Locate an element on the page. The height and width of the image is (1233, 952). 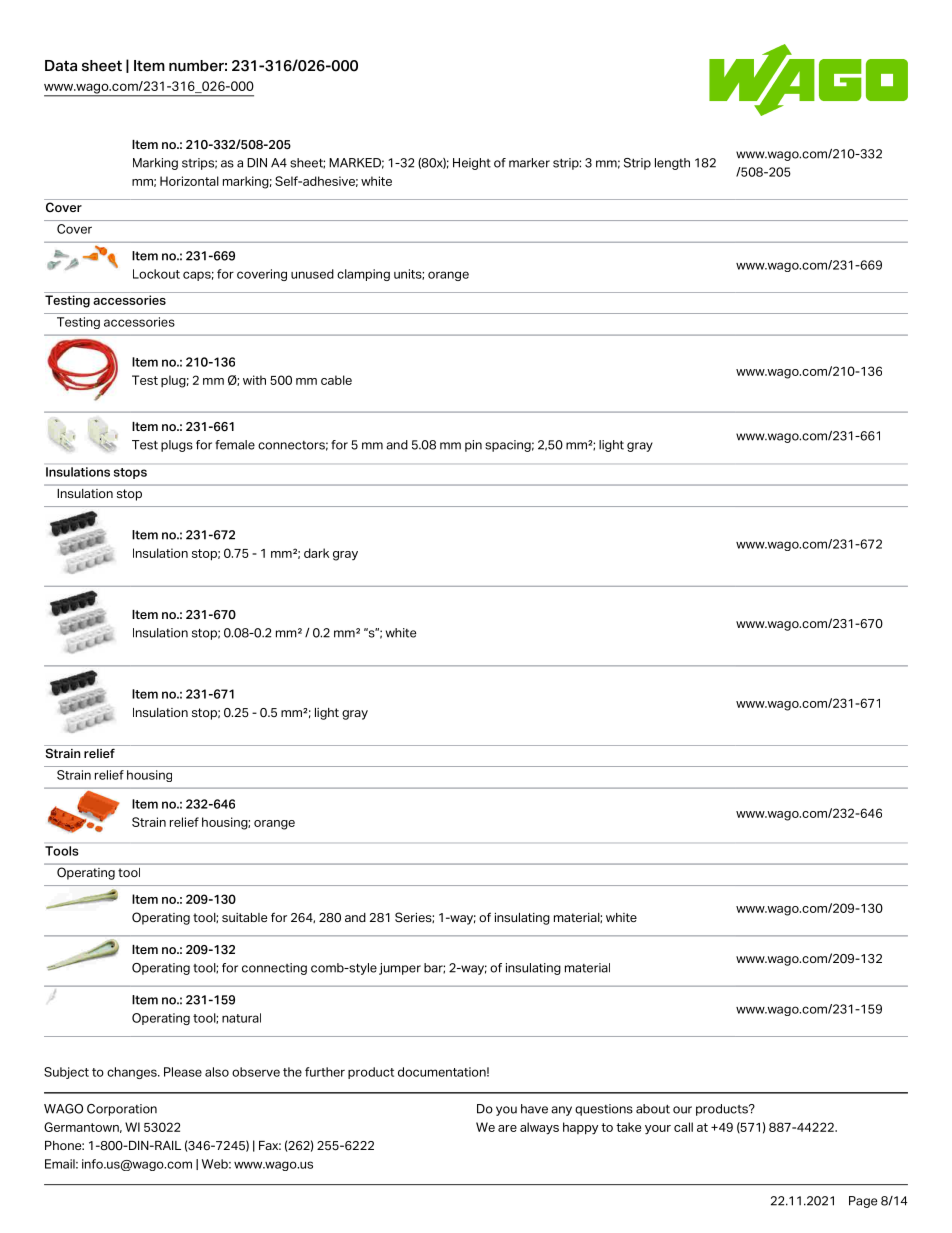
Corporation is located at coordinates (122, 1110).
